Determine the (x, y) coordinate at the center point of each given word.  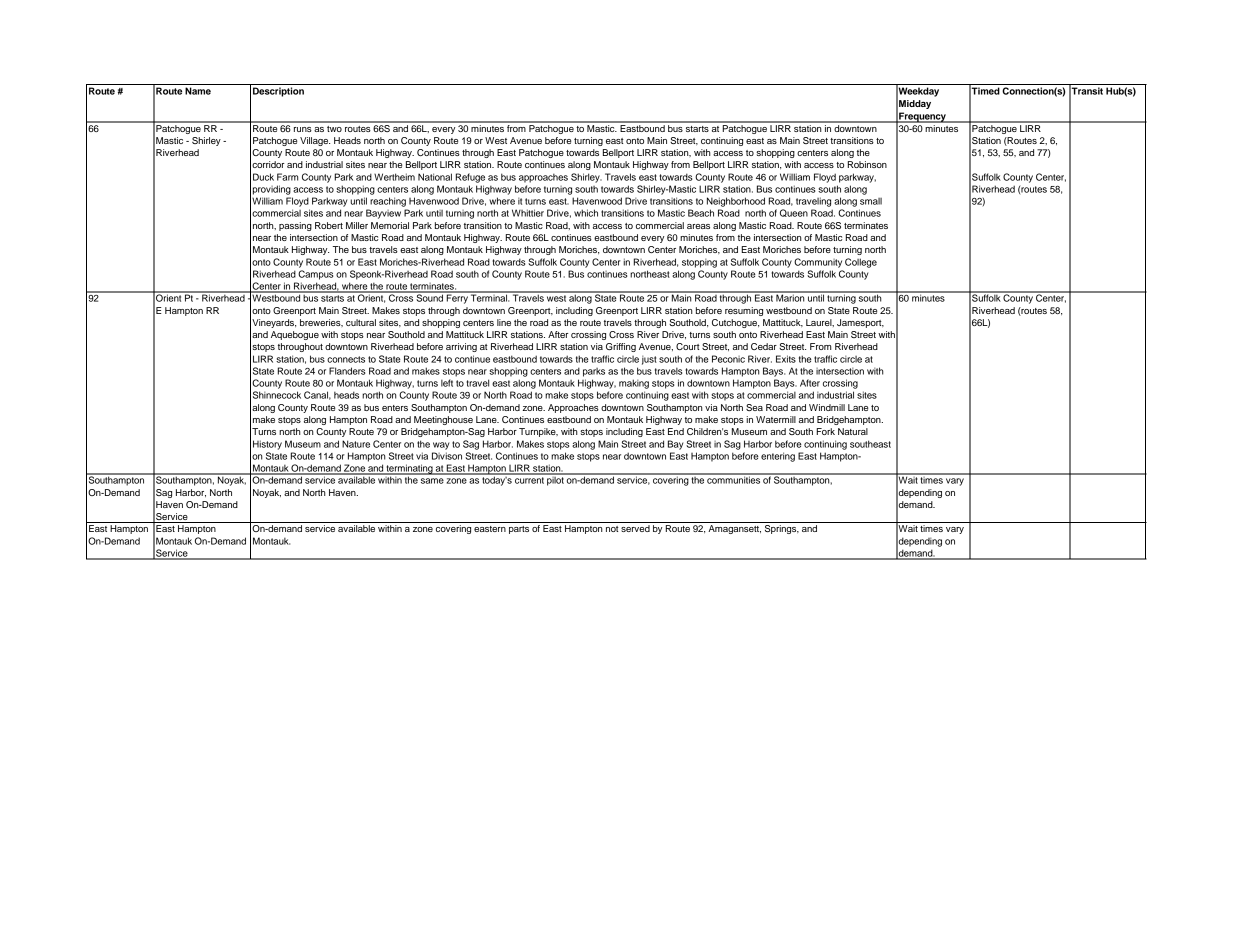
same (432, 481)
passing (295, 226)
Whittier (528, 213)
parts (519, 530)
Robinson (867, 164)
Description (278, 92)
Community (818, 263)
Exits (786, 359)
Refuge (470, 178)
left (447, 383)
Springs (782, 529)
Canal (317, 395)
